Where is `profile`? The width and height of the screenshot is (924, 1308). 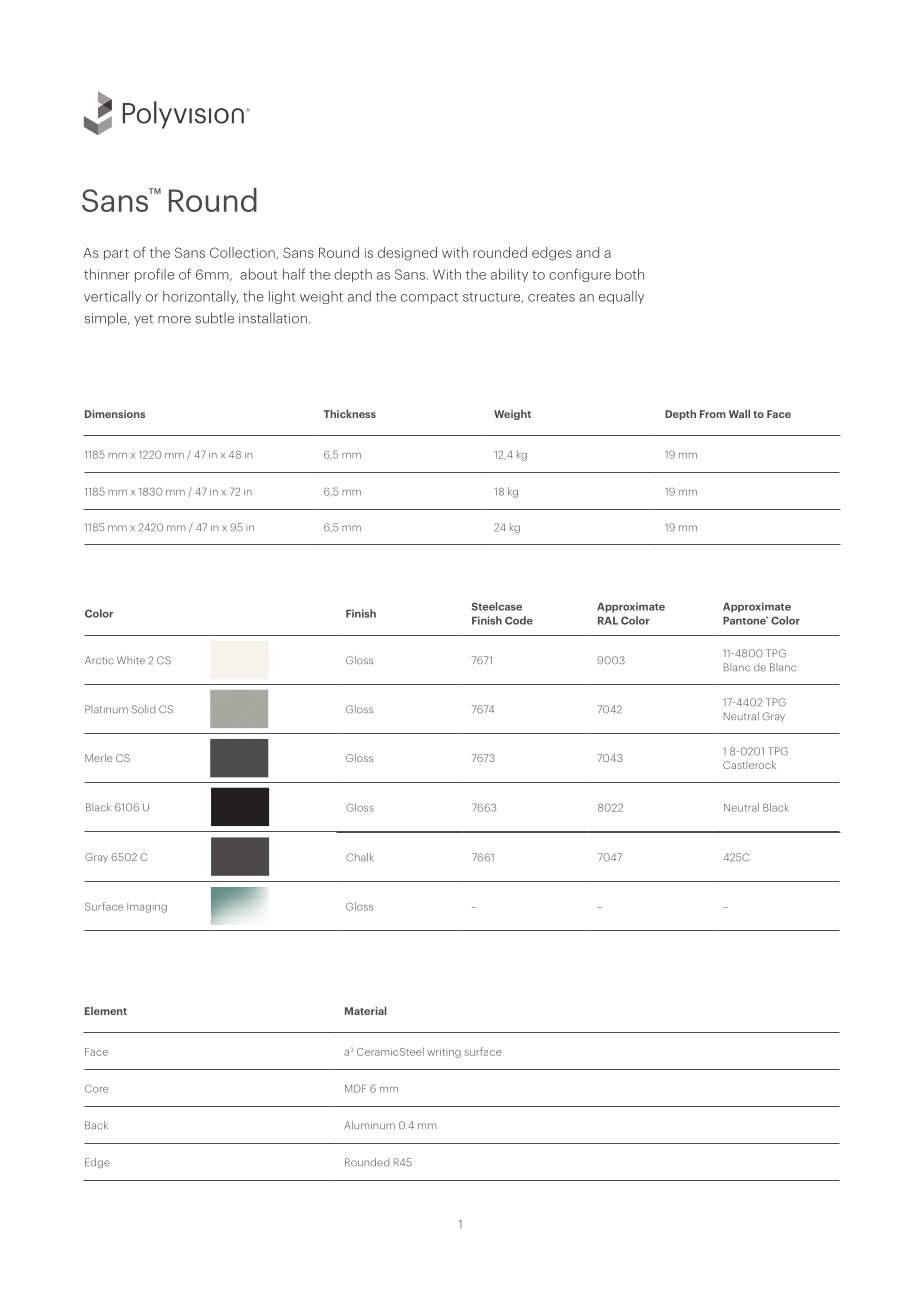
profile is located at coordinates (154, 275).
